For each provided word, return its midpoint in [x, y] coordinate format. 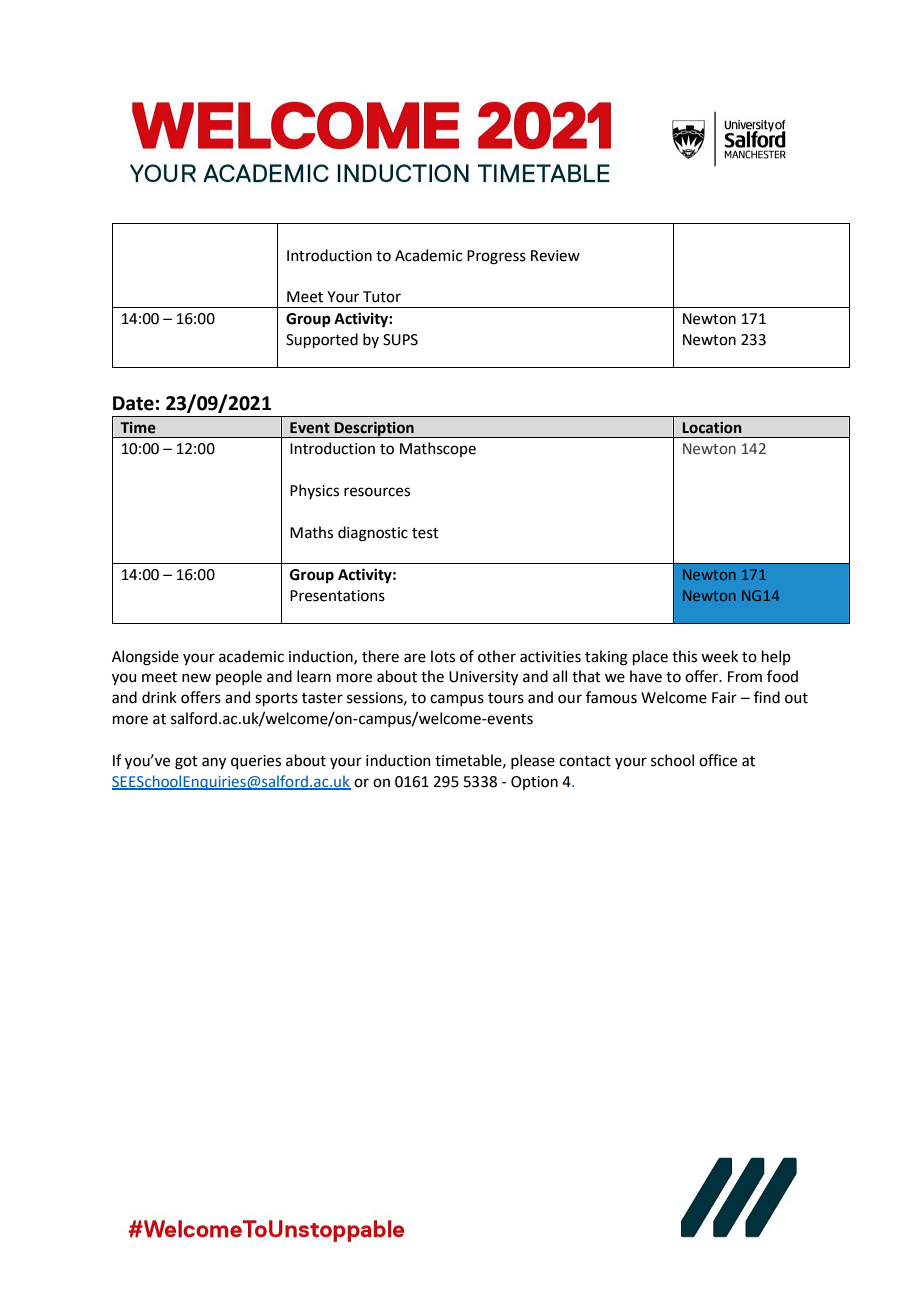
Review [555, 256]
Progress [496, 257]
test [425, 533]
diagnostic [373, 534]
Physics [314, 491]
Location [712, 428]
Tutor [382, 297]
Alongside [145, 658]
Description [374, 429]
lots [443, 656]
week [719, 656]
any [214, 763]
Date [133, 403]
